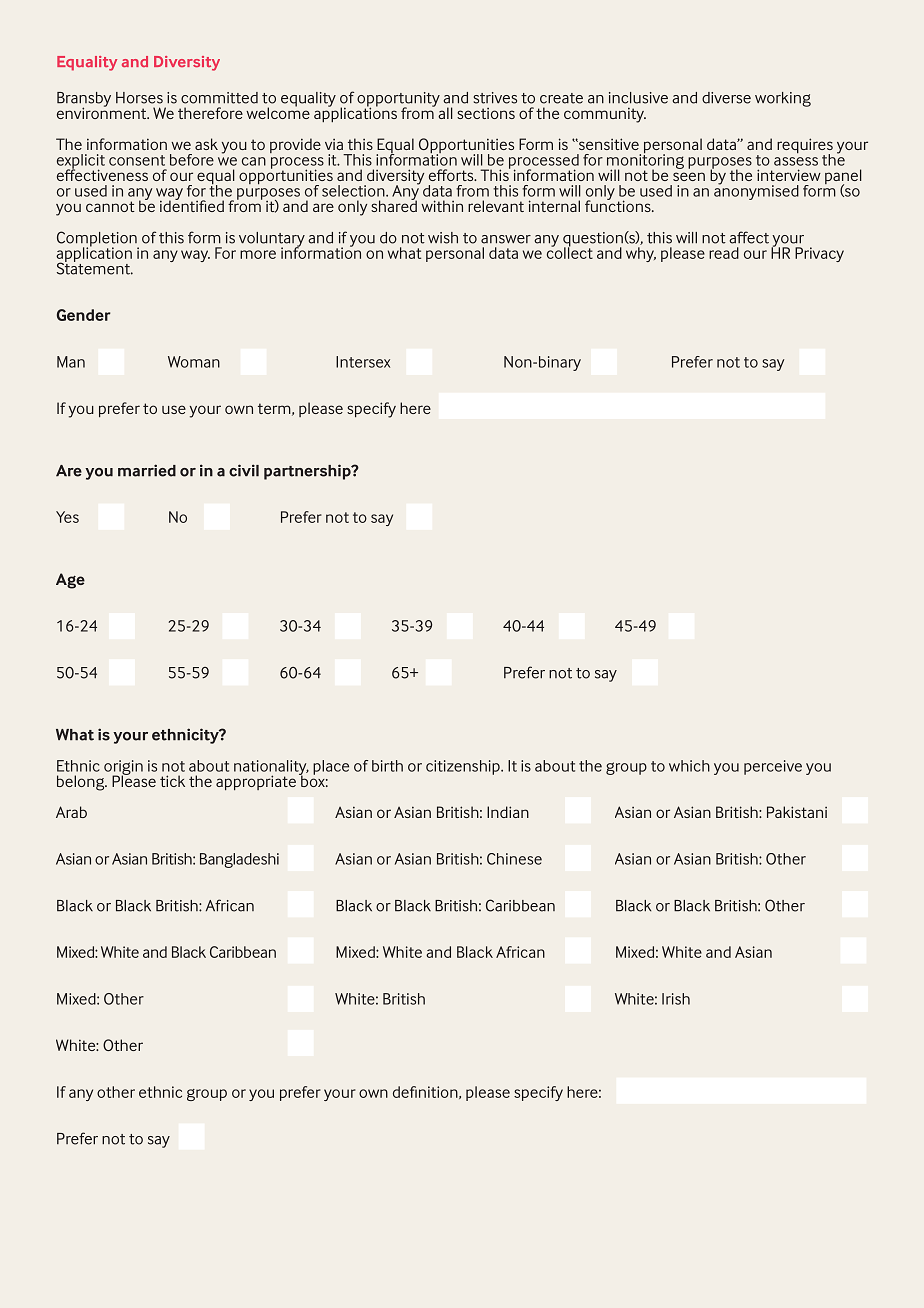 The width and height of the screenshot is (924, 1308). I want to click on collect, so click(570, 252).
